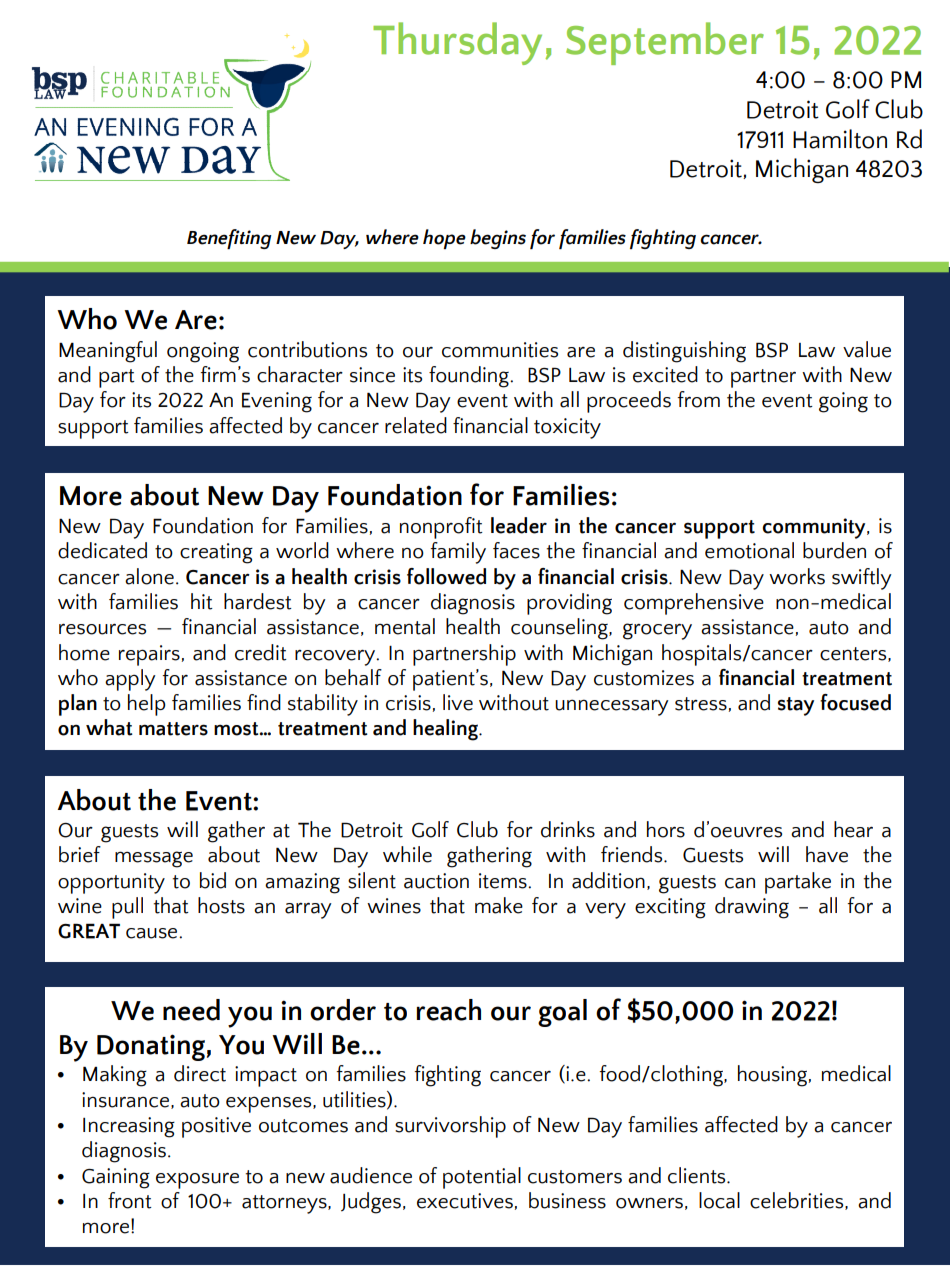  What do you see at coordinates (482, 1178) in the document?
I see `potential` at bounding box center [482, 1178].
